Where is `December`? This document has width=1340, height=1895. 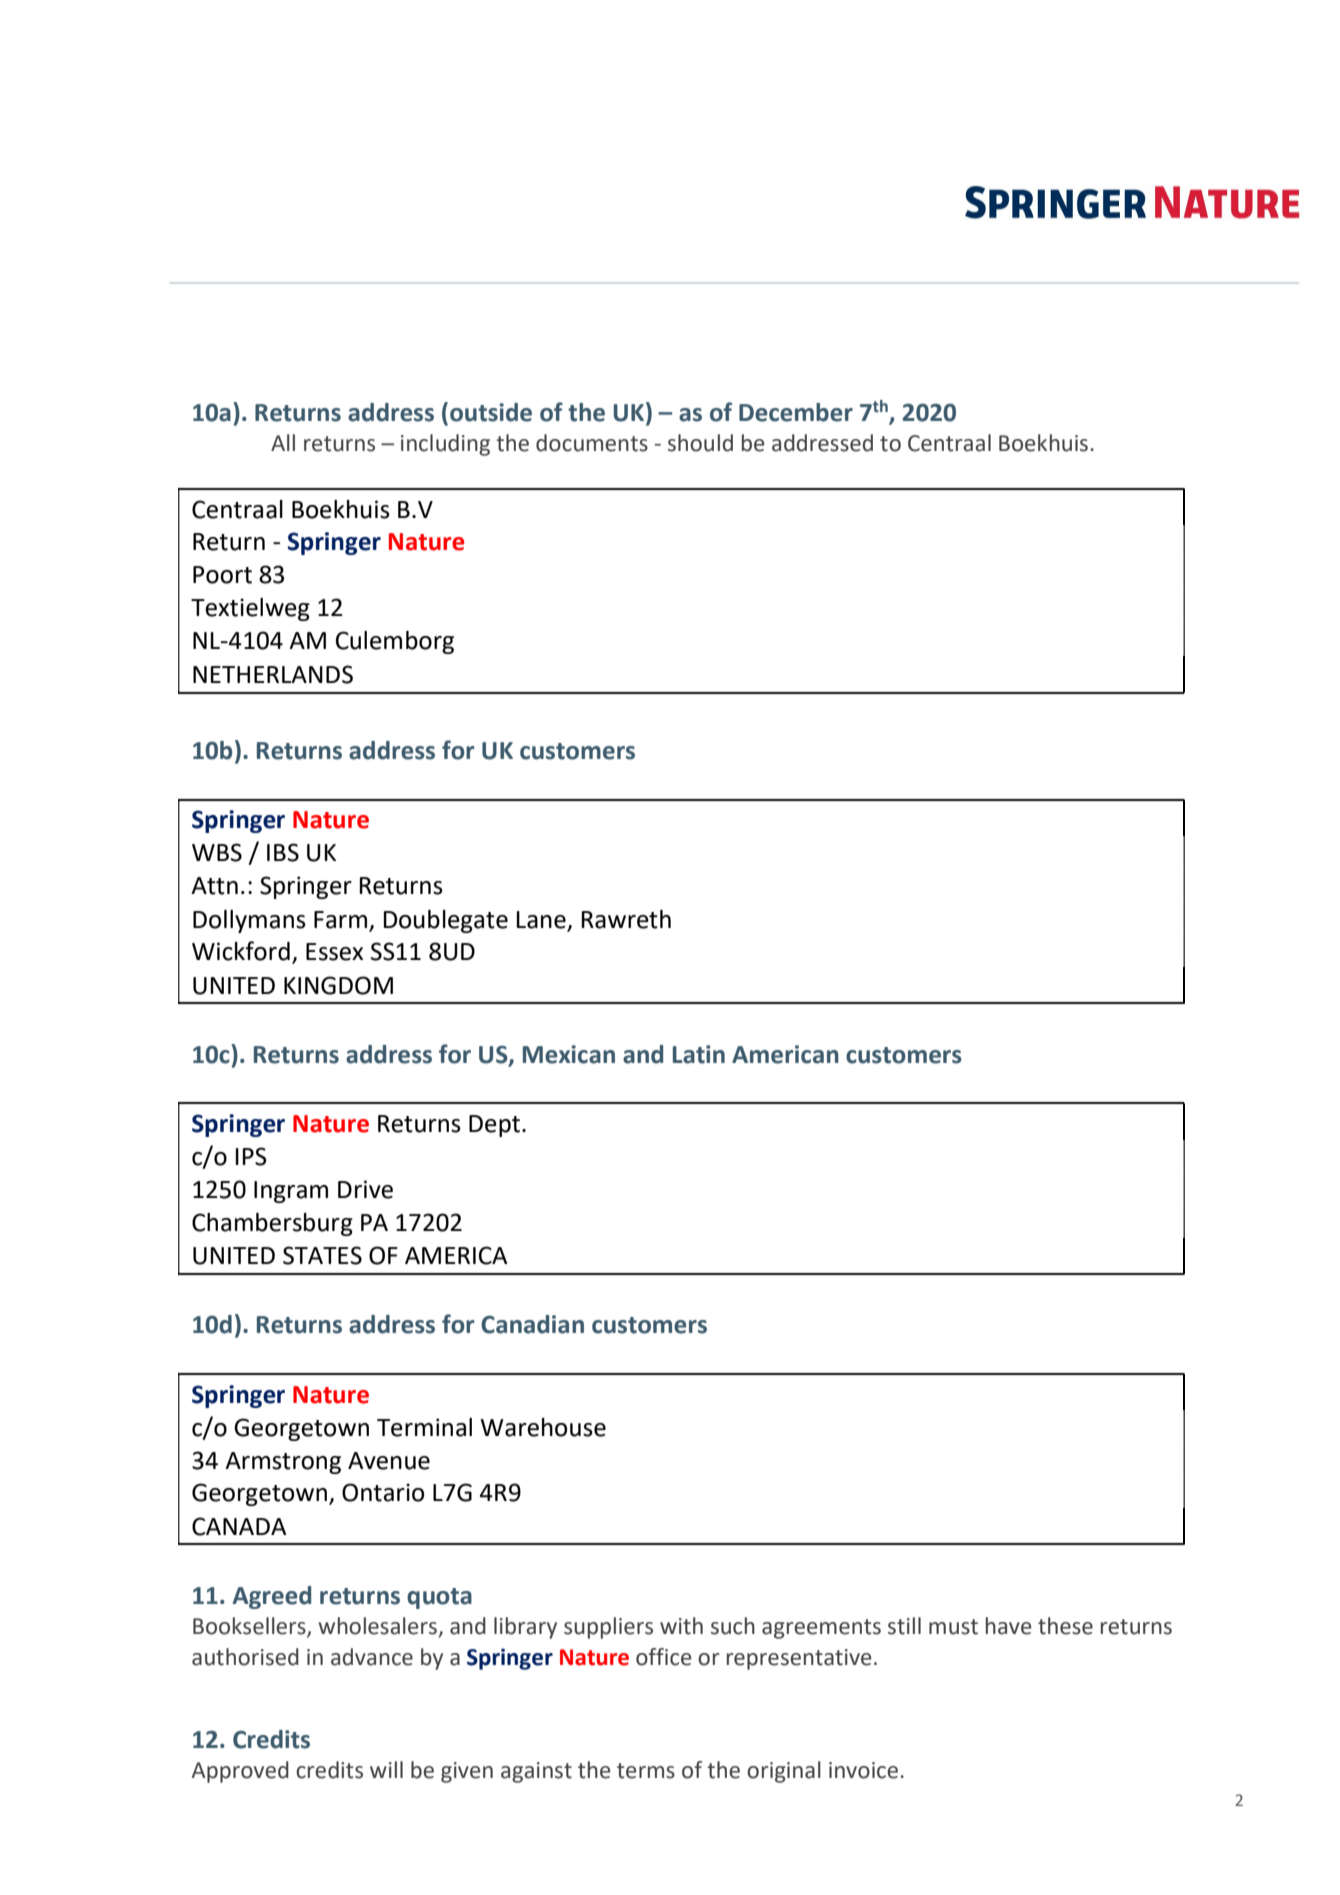
December is located at coordinates (796, 412).
